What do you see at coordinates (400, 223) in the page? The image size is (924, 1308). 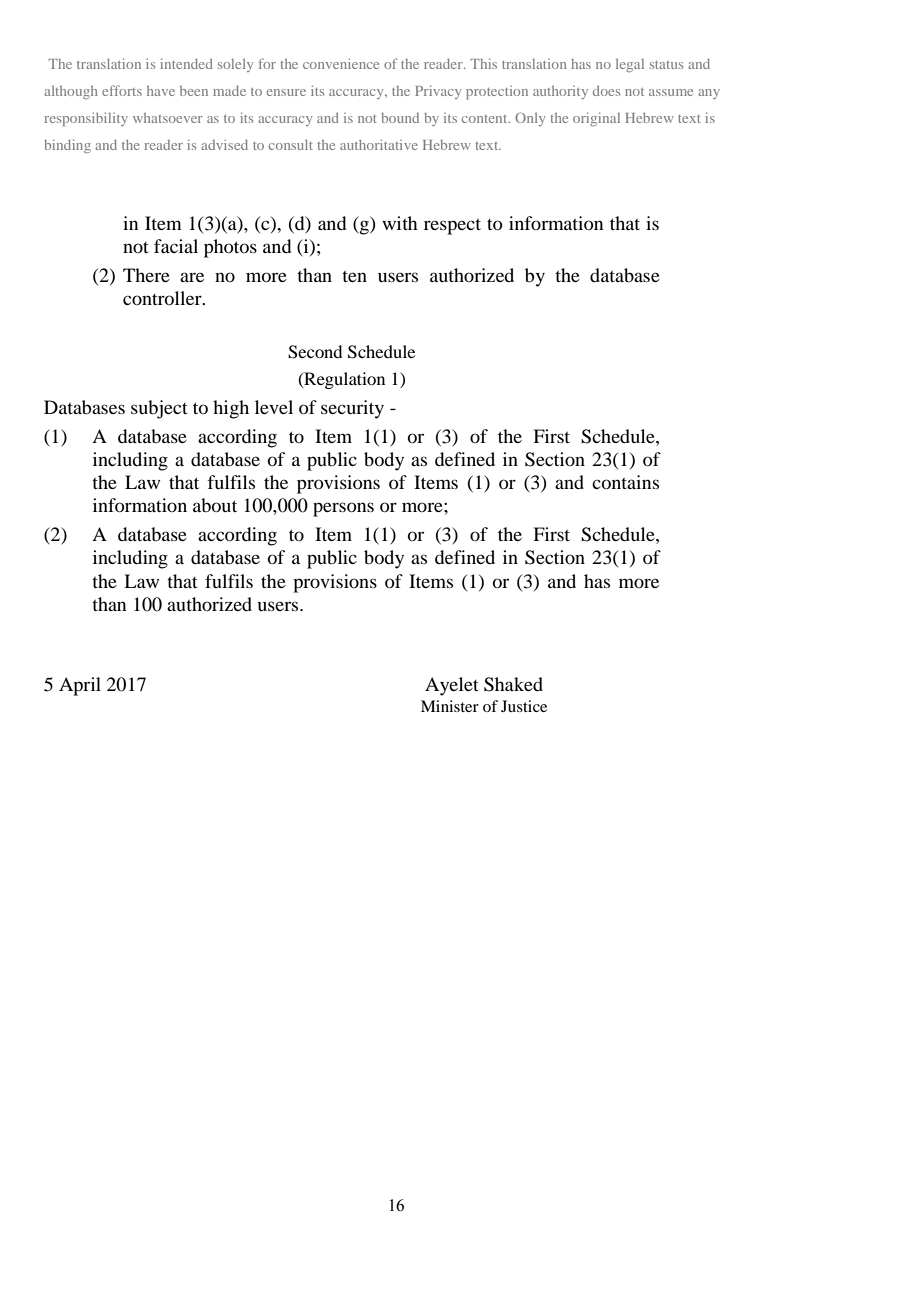 I see `with` at bounding box center [400, 223].
